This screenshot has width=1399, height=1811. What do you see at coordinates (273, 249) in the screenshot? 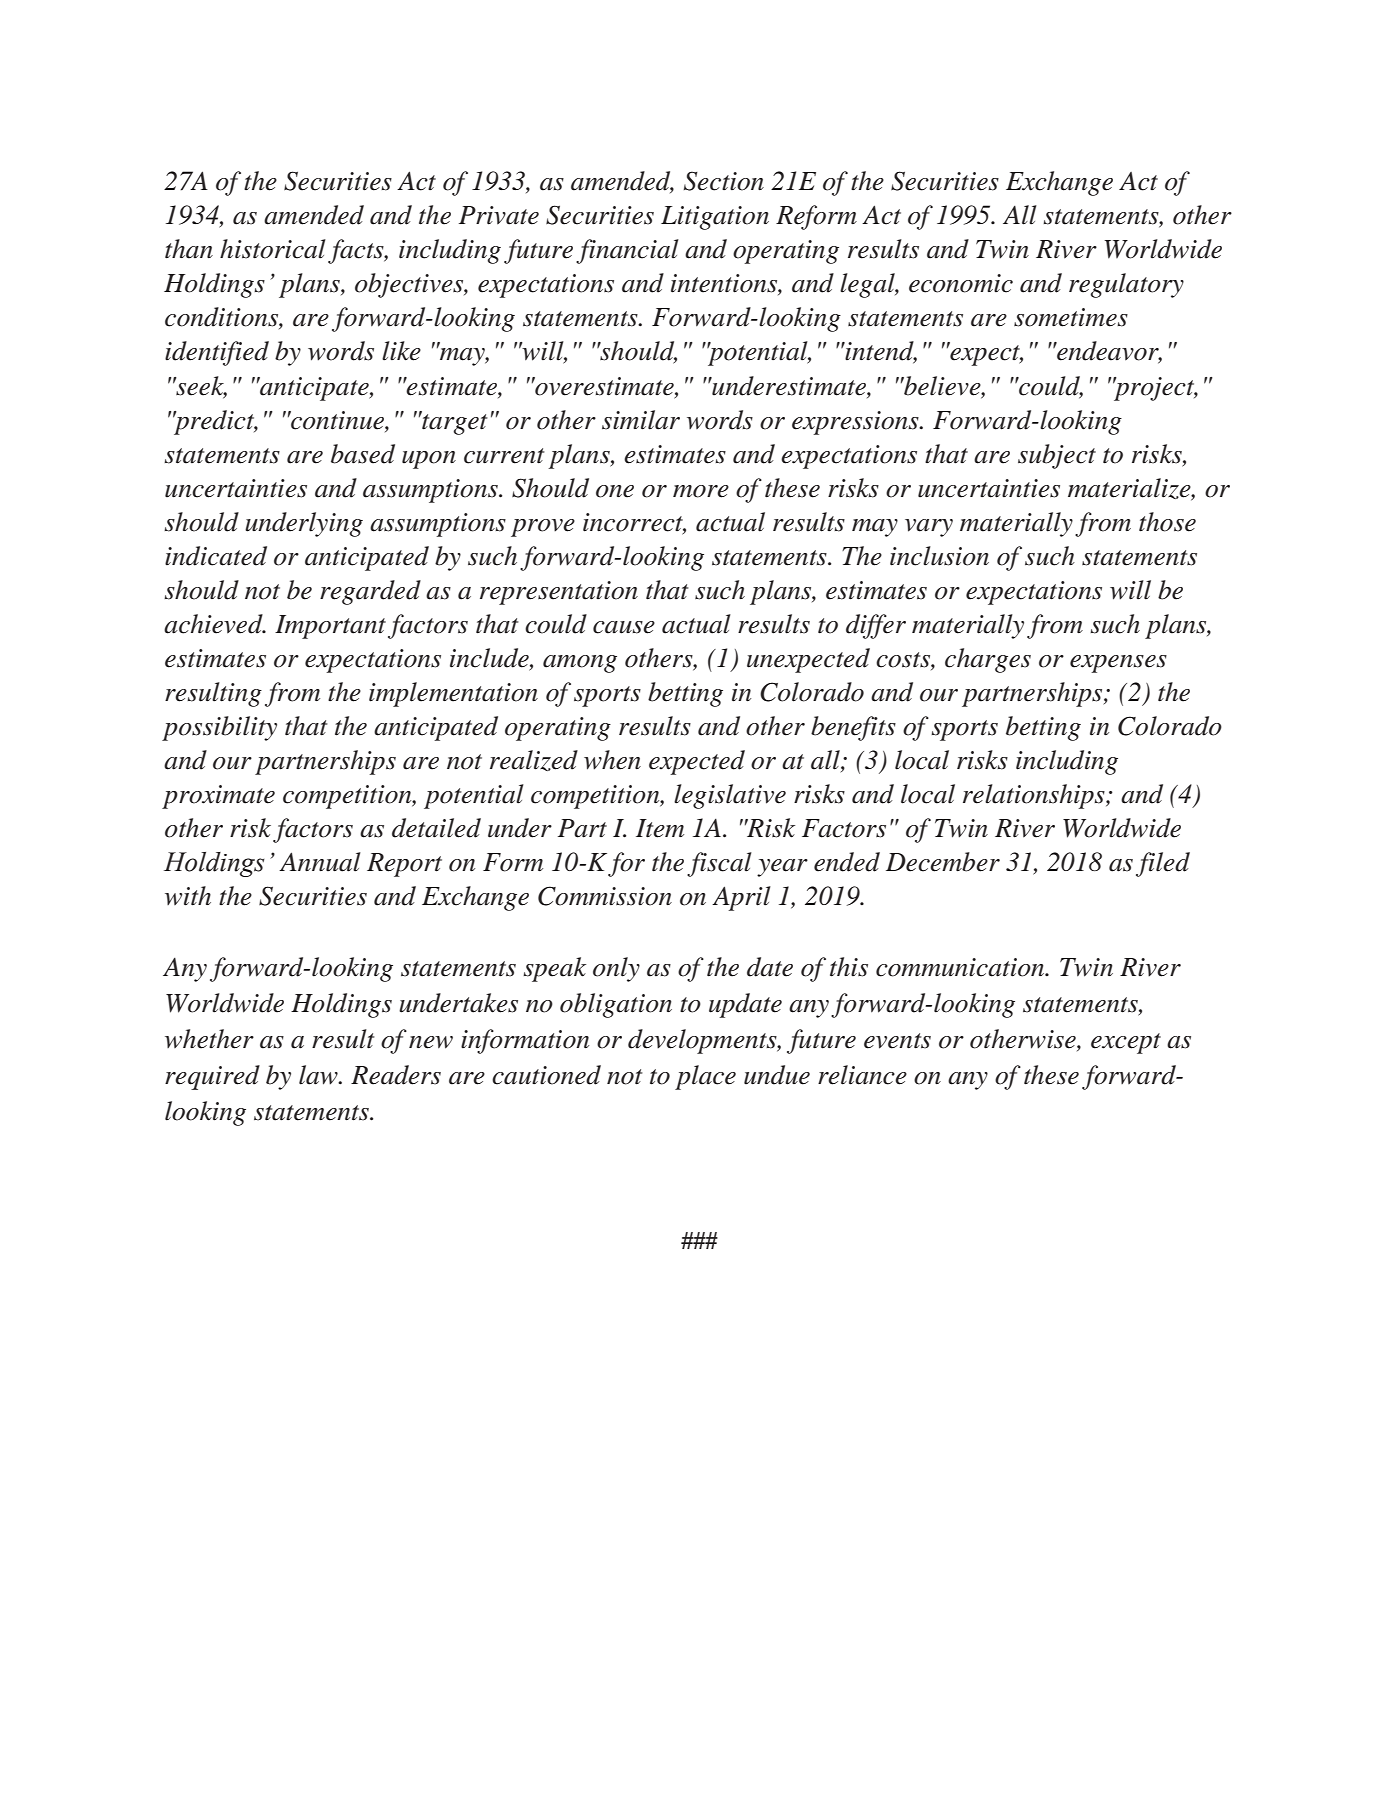
I see `historical` at bounding box center [273, 249].
